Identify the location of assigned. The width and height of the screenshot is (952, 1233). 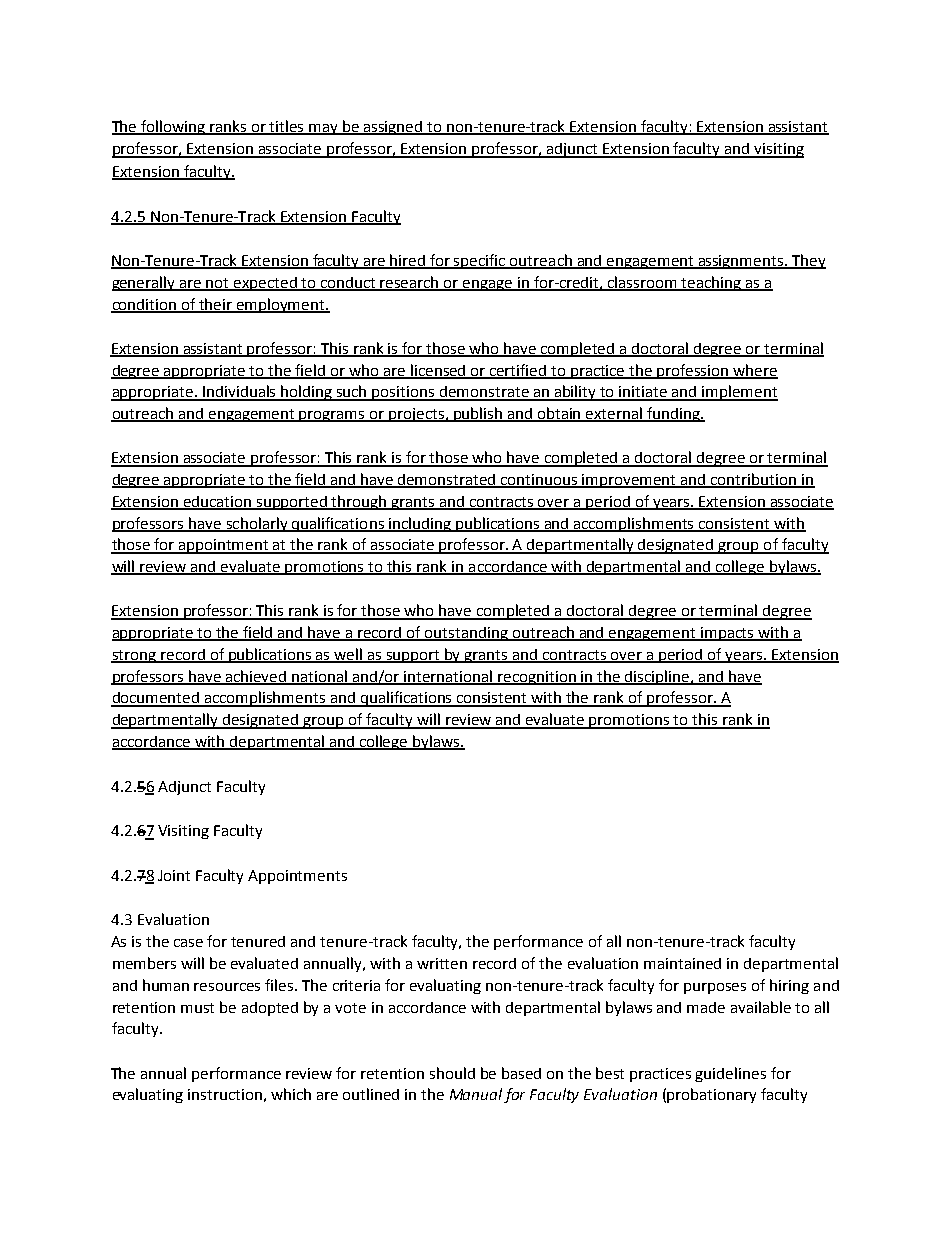
(393, 128).
